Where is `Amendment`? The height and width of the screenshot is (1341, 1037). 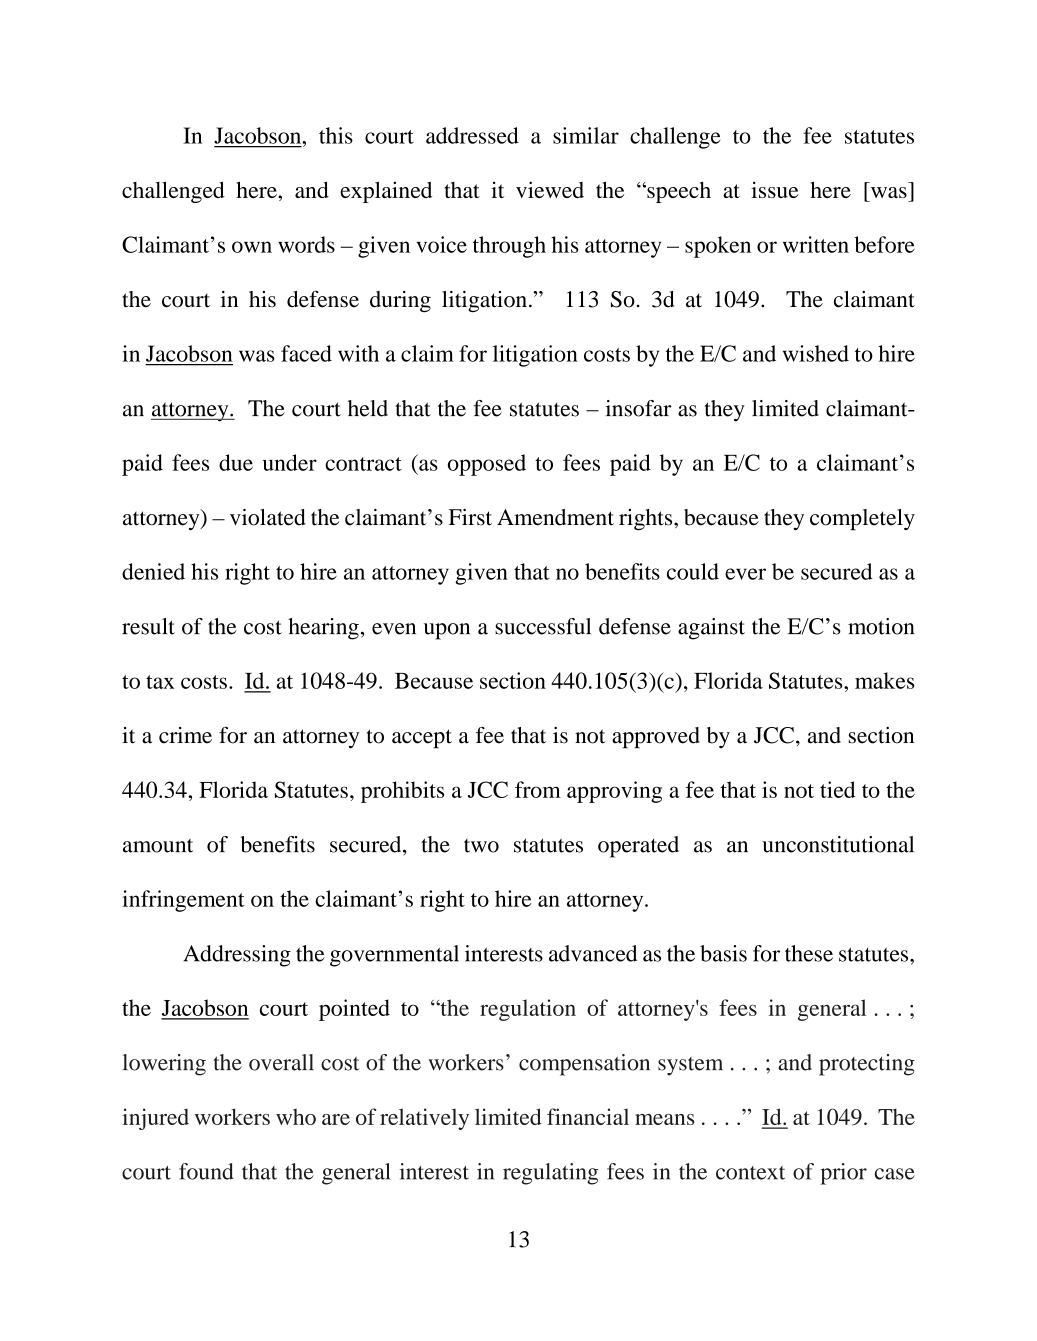 Amendment is located at coordinates (555, 517).
